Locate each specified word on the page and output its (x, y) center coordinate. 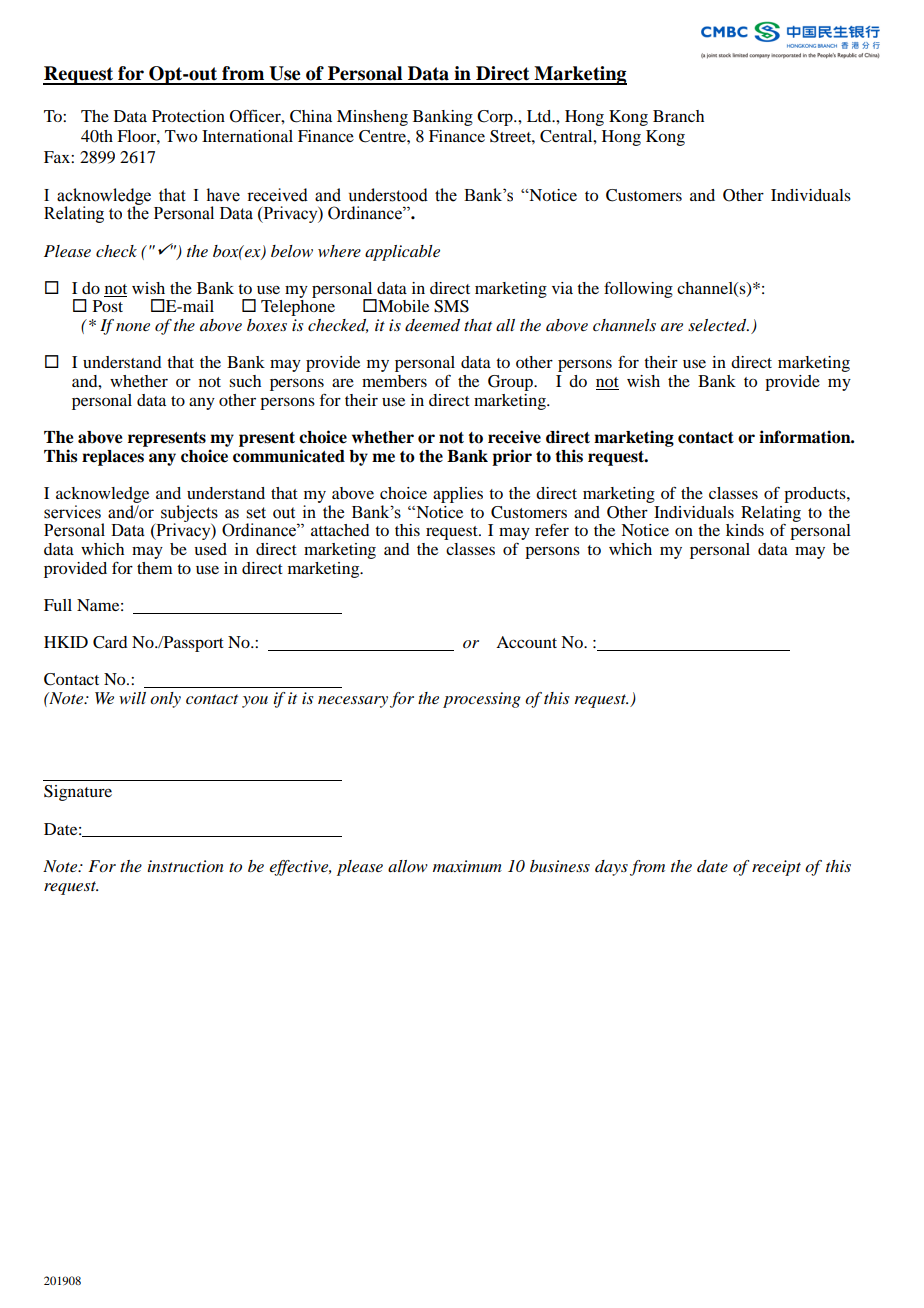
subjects (189, 514)
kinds (745, 530)
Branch (678, 116)
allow (408, 866)
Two (181, 136)
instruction (186, 866)
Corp (496, 118)
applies (458, 495)
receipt (776, 868)
